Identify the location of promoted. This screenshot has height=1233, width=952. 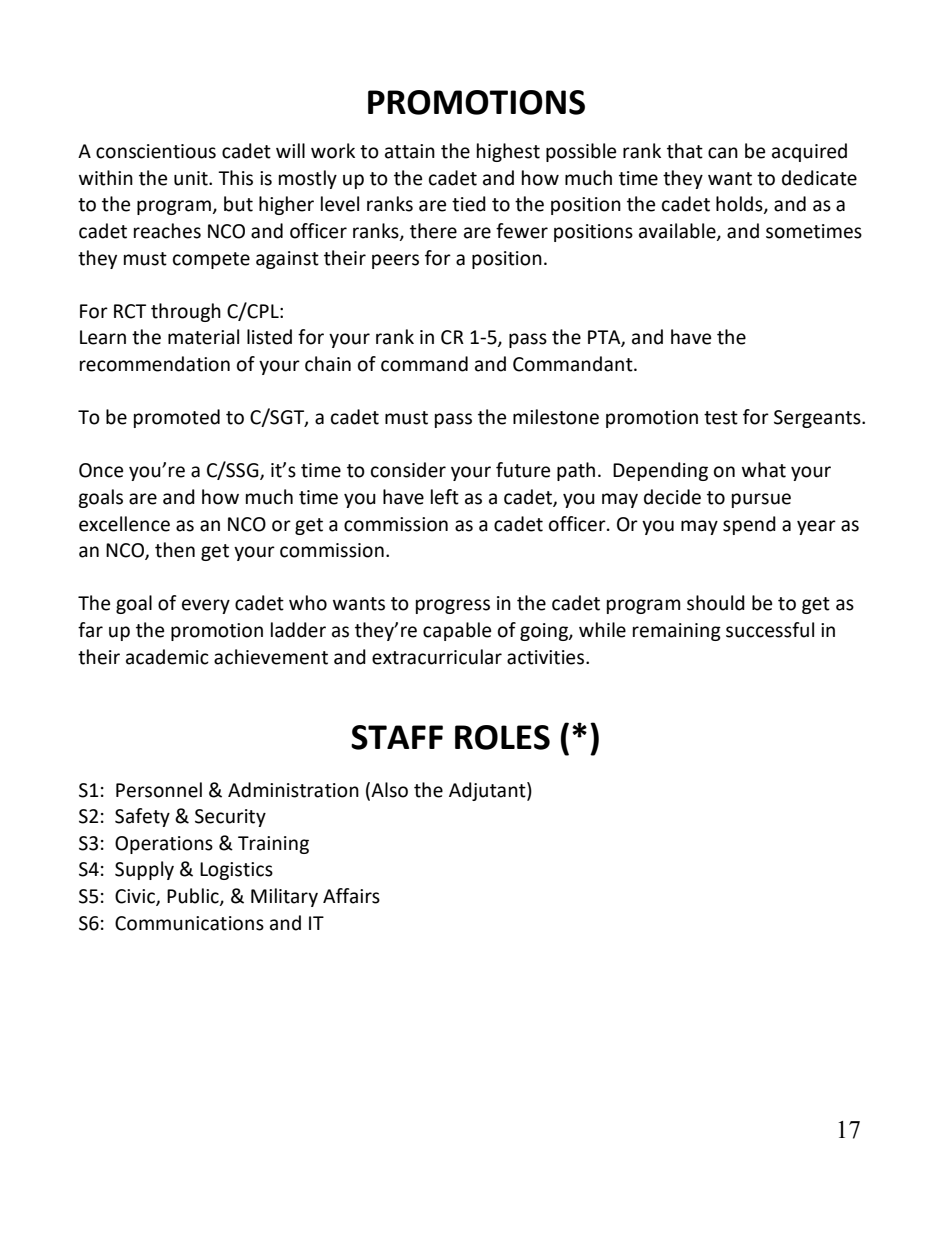
(177, 418).
